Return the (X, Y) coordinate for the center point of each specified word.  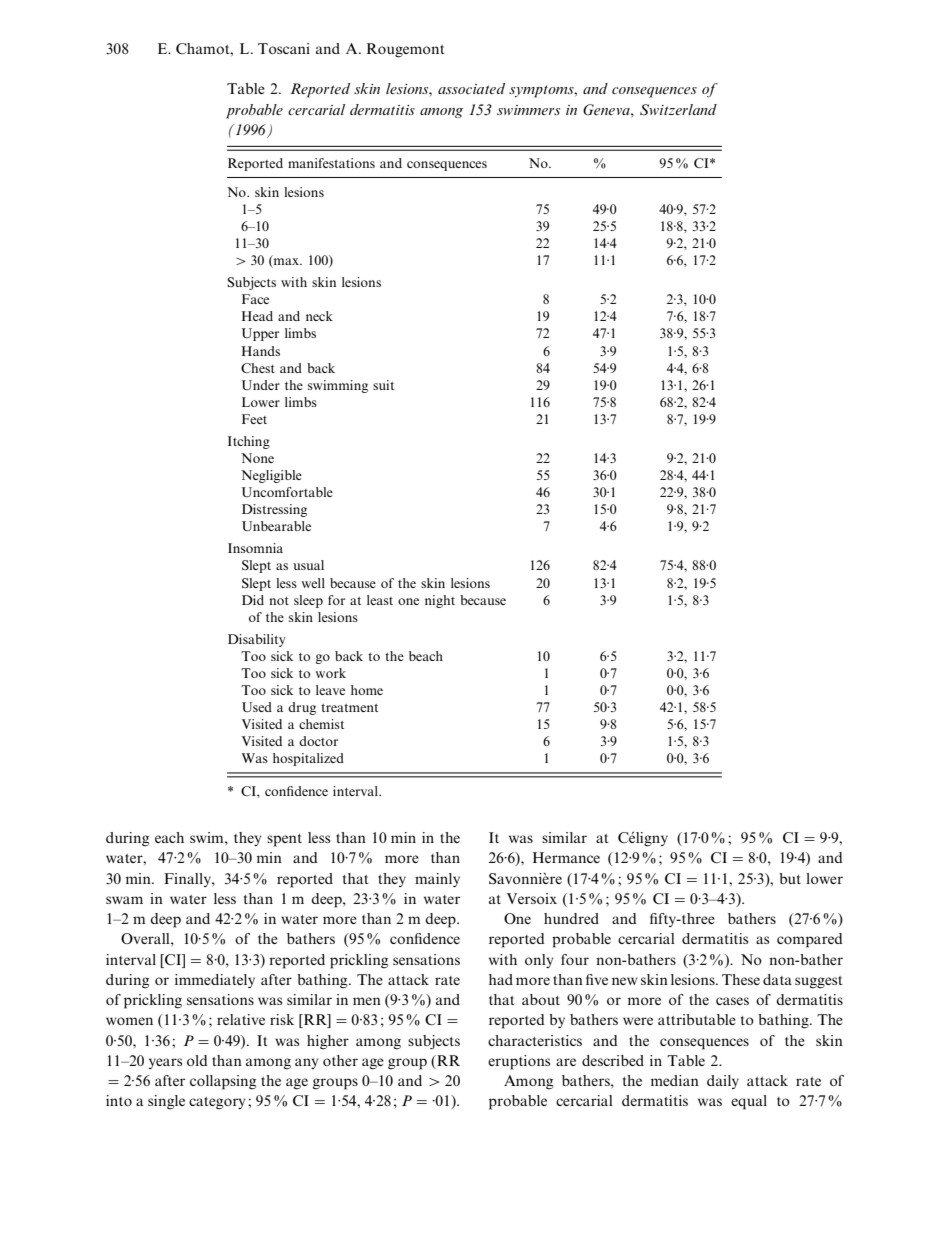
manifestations (331, 163)
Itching (249, 442)
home (367, 690)
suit (383, 385)
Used (257, 707)
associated (471, 88)
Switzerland (678, 110)
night (440, 601)
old (197, 1060)
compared (810, 940)
